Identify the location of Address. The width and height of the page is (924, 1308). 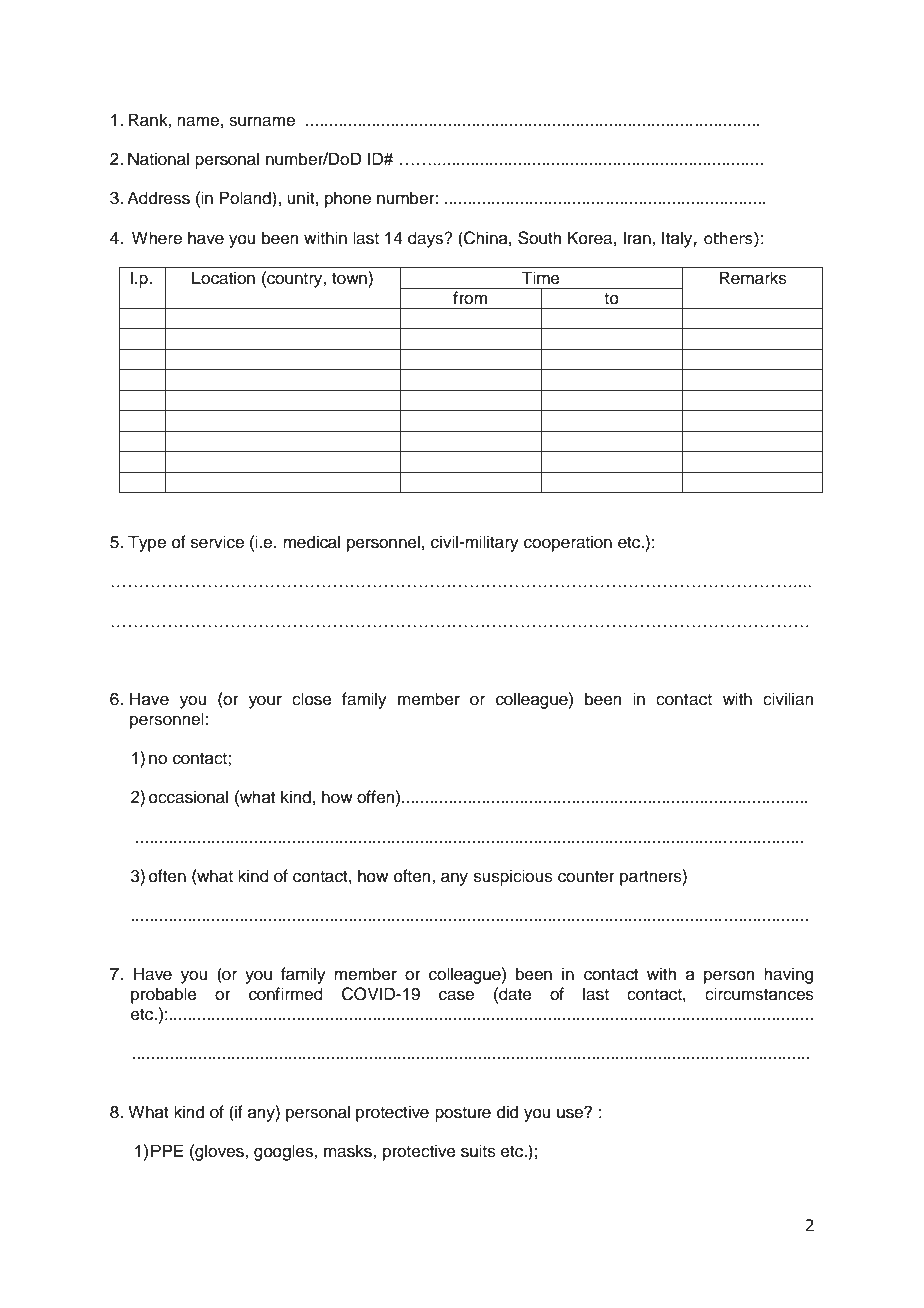
(158, 198).
